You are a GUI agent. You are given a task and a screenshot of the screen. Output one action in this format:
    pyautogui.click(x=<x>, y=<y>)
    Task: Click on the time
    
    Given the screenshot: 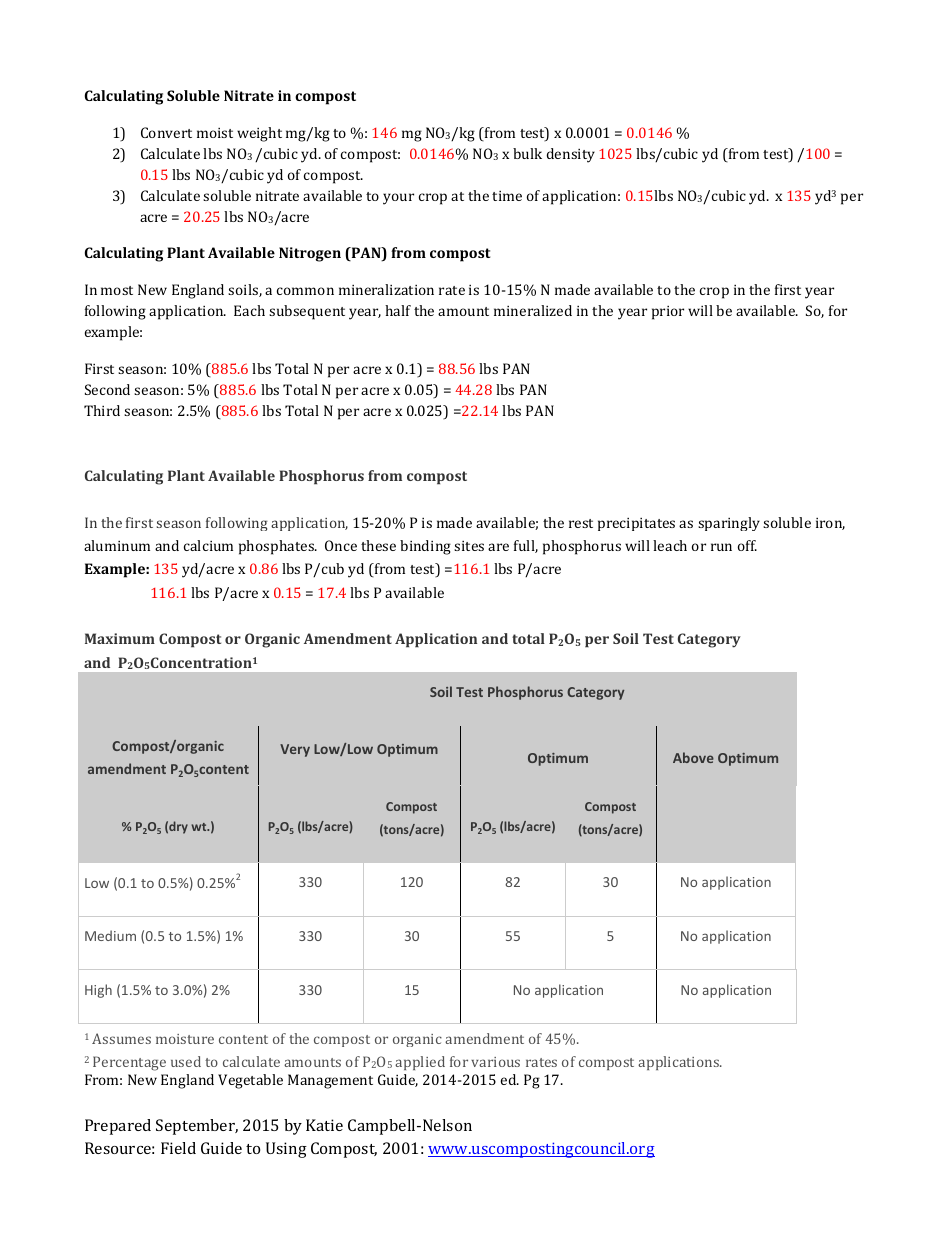 What is the action you would take?
    pyautogui.click(x=507, y=196)
